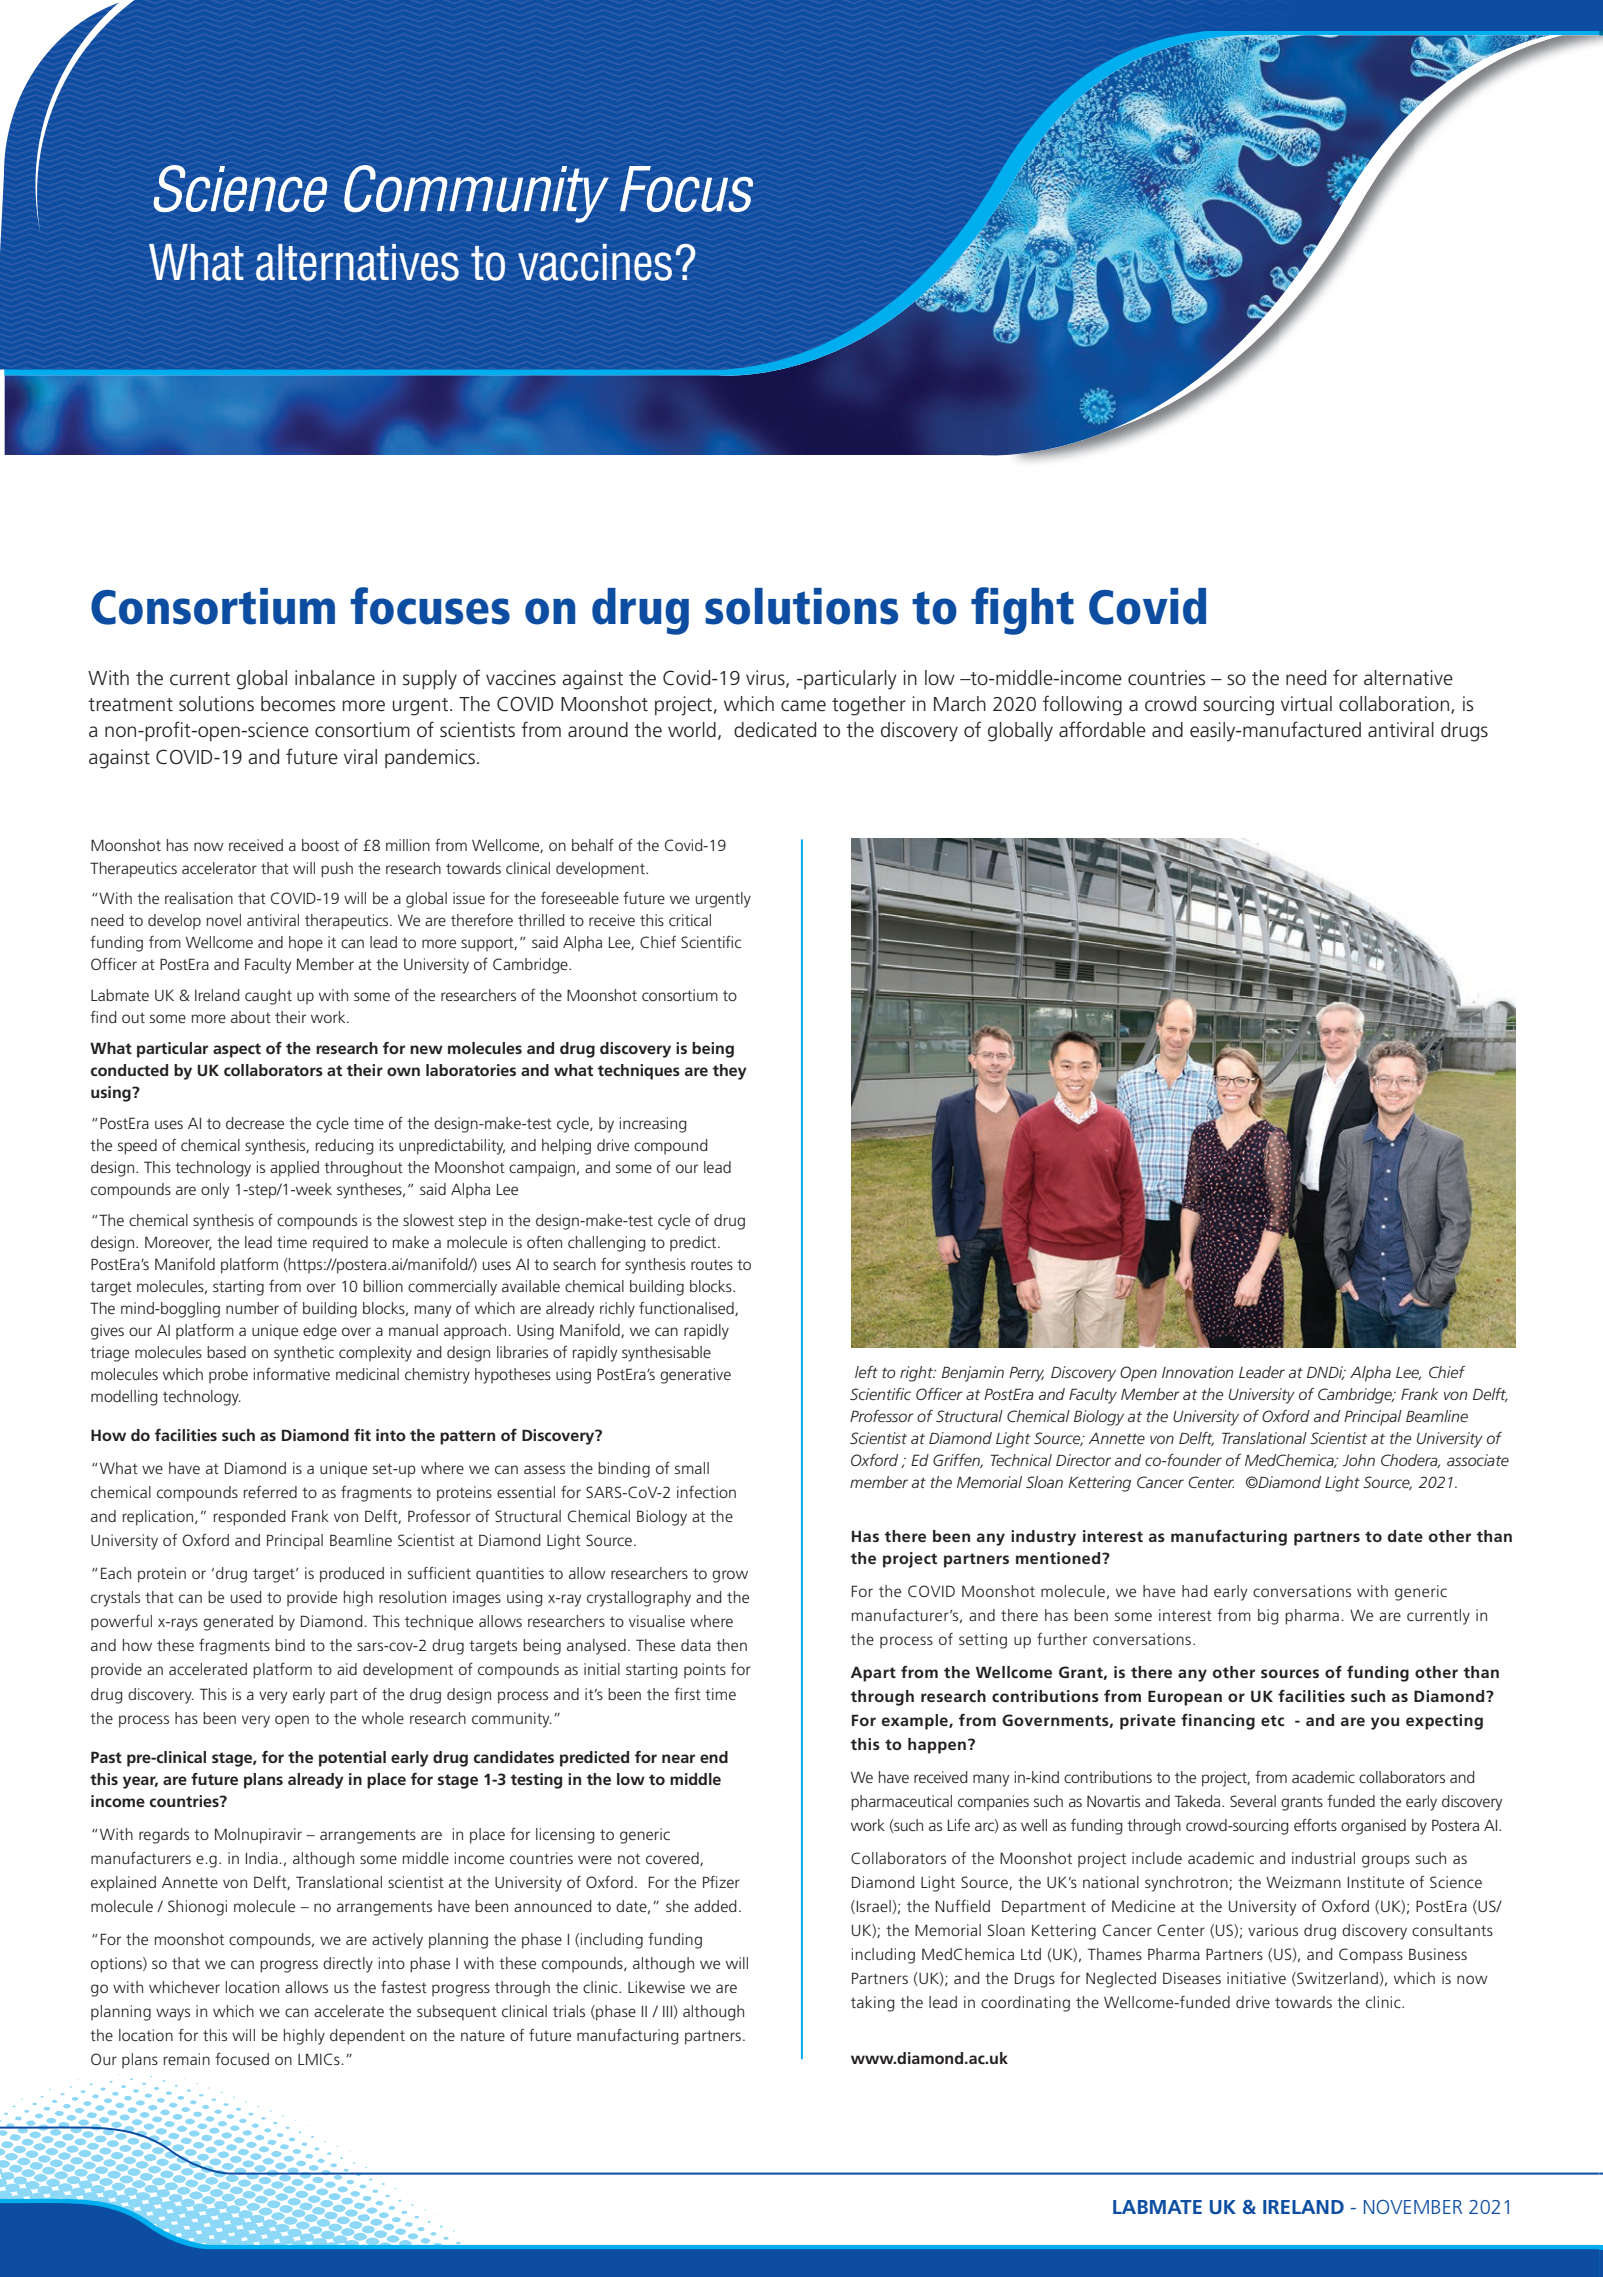 The image size is (1603, 2277). Describe the element at coordinates (1306, 704) in the screenshot. I see `virtual` at that location.
